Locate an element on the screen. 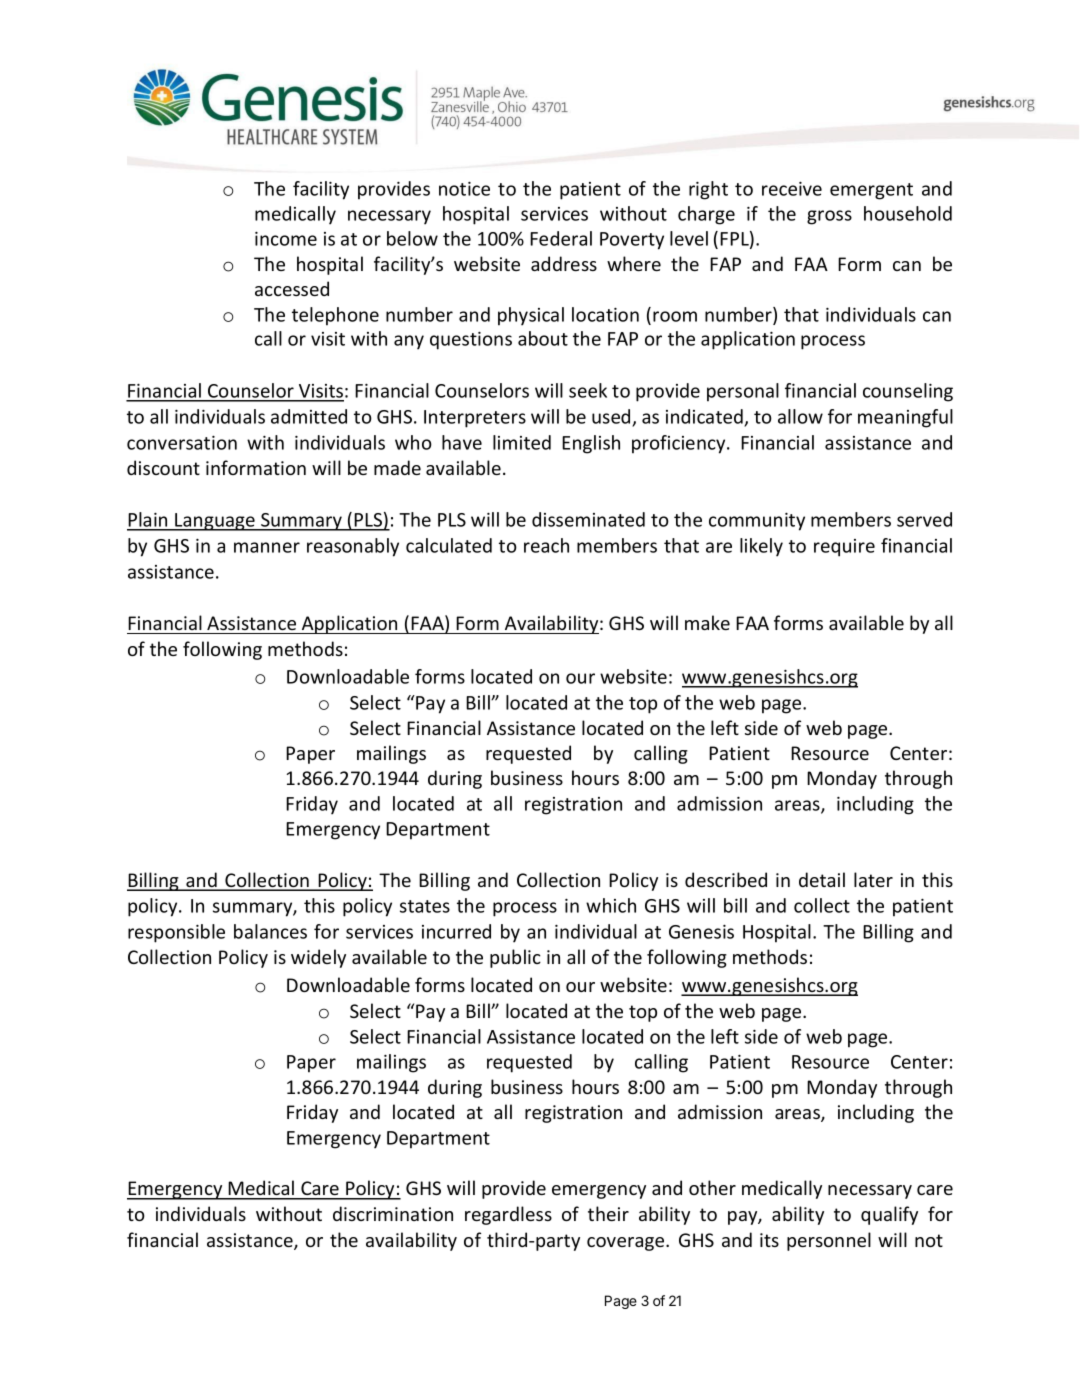  manner is located at coordinates (267, 547).
